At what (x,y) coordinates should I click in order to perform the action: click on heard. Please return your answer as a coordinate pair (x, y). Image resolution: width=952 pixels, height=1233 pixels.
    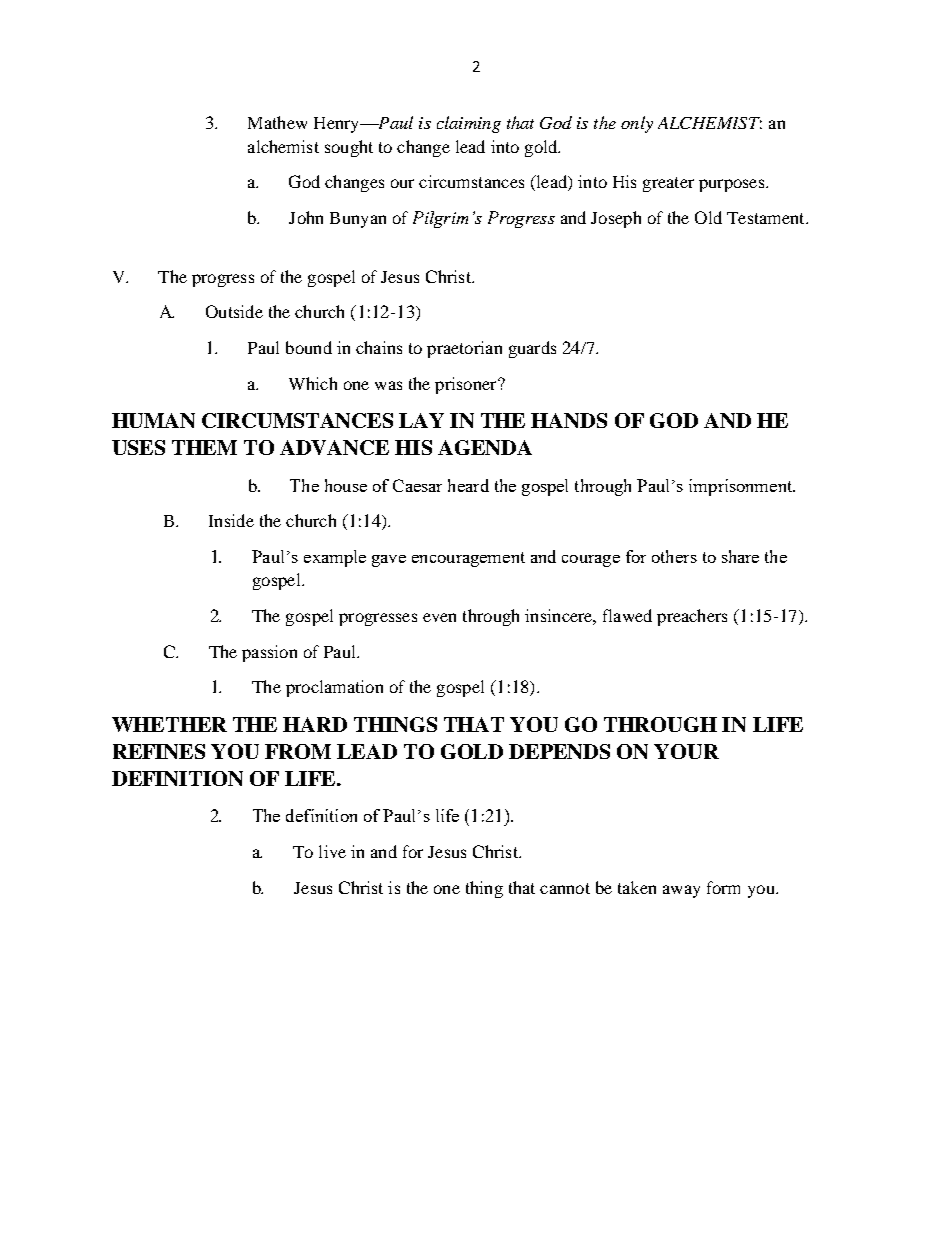
    Looking at the image, I should click on (468, 485).
